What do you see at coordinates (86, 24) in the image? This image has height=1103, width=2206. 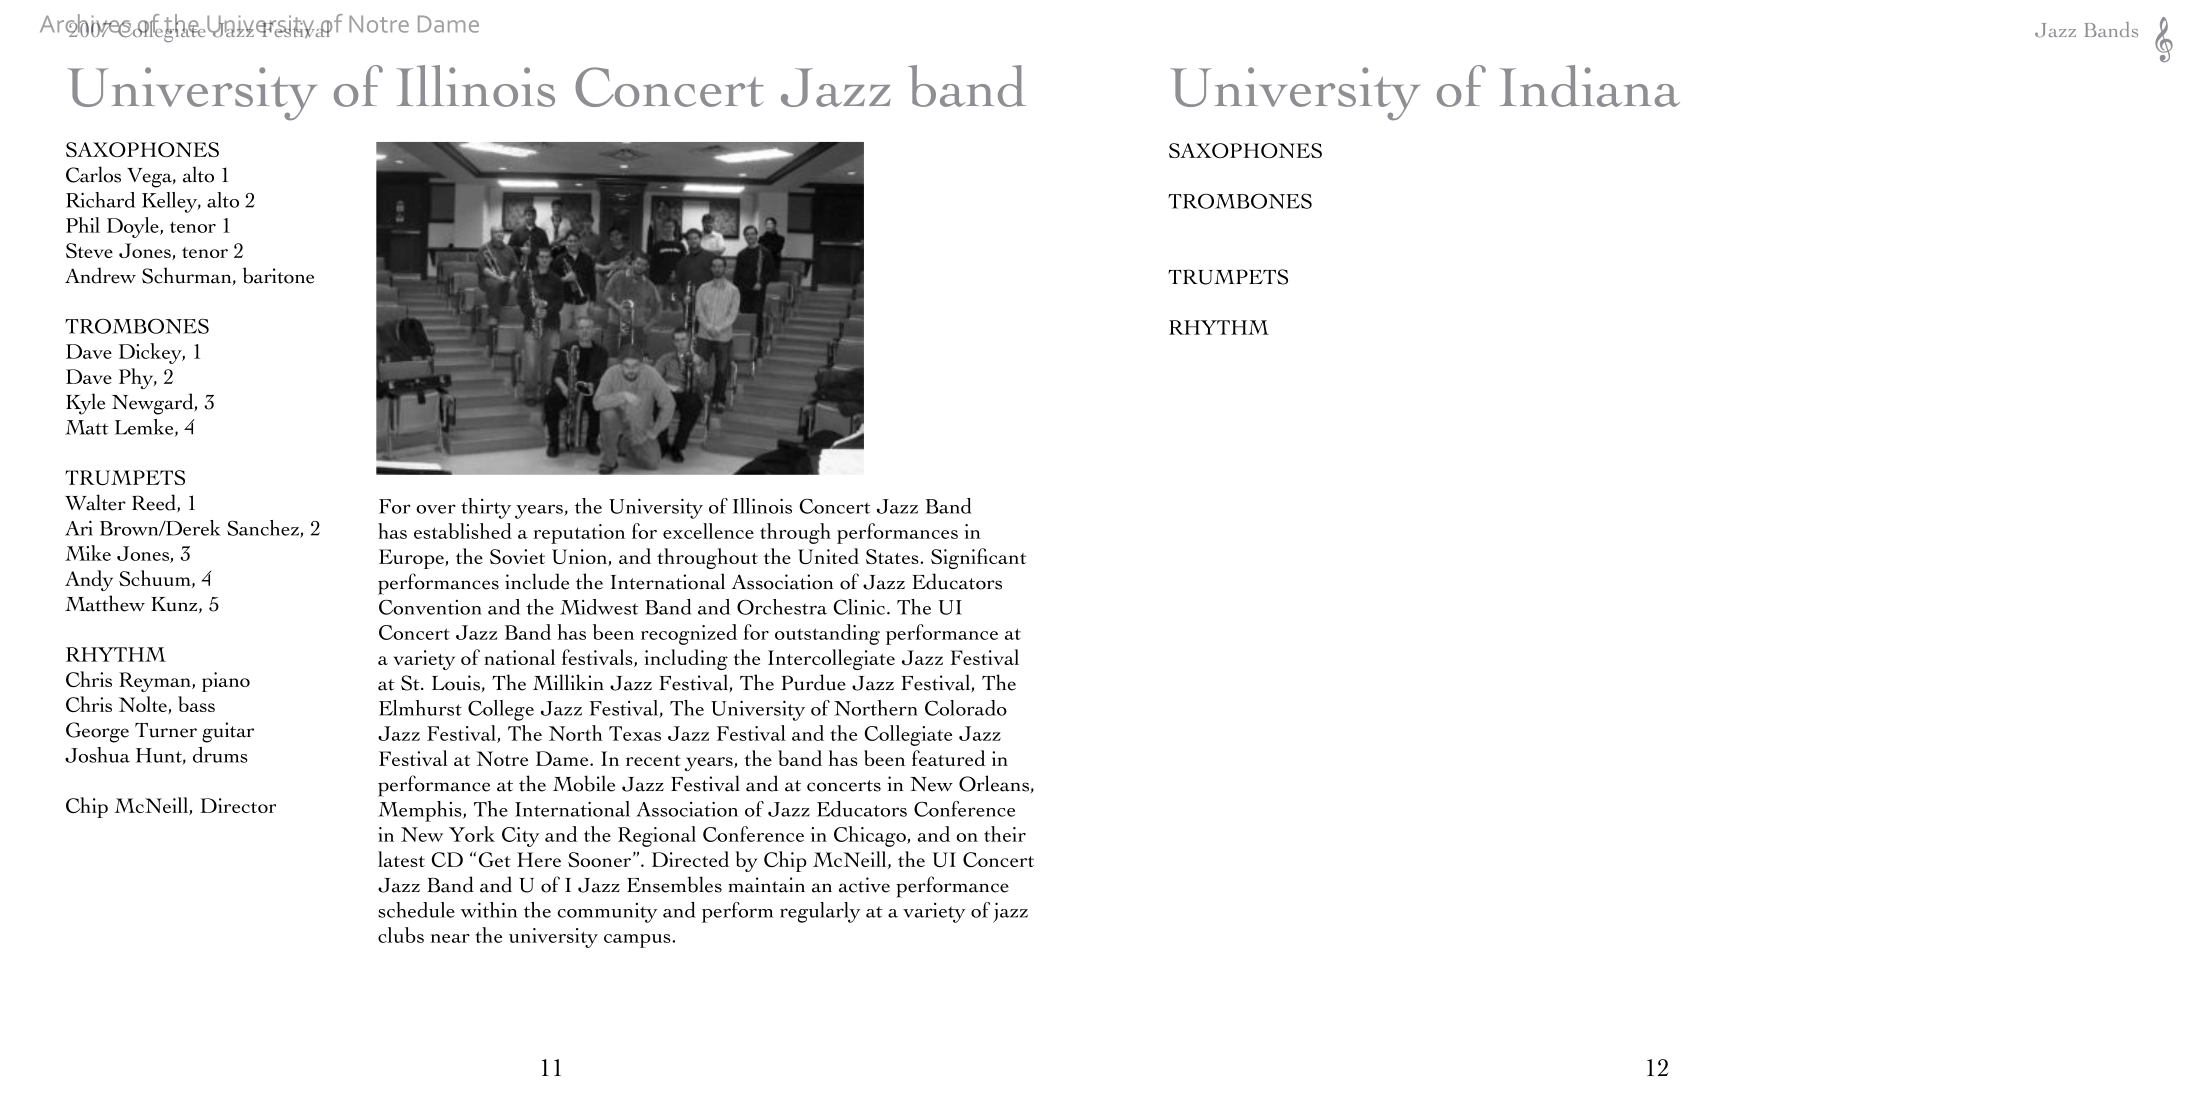 I see `Archives` at bounding box center [86, 24].
